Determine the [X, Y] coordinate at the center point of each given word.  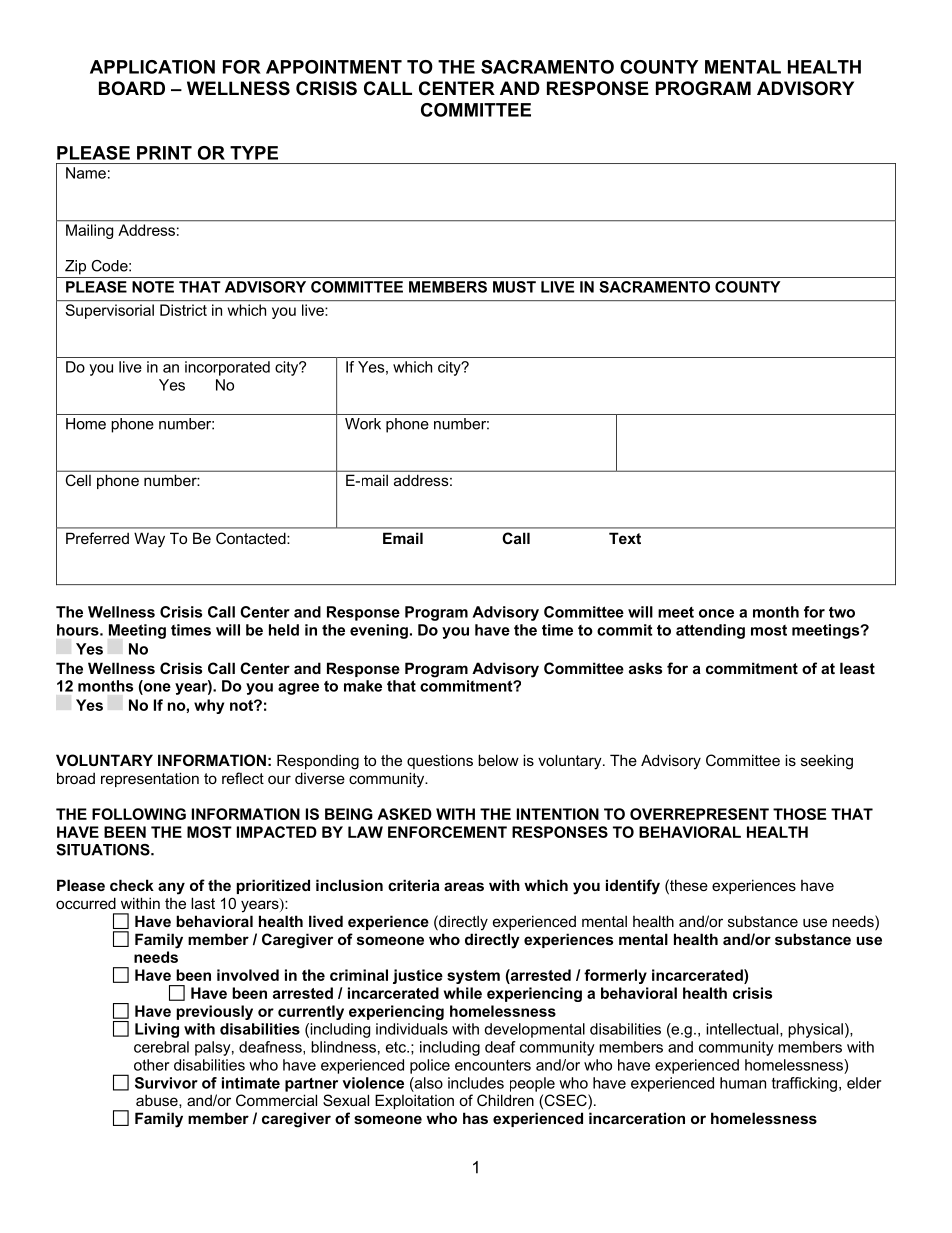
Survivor [166, 1083]
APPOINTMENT [334, 67]
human [743, 1083]
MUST [514, 287]
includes [476, 1083]
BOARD [132, 88]
